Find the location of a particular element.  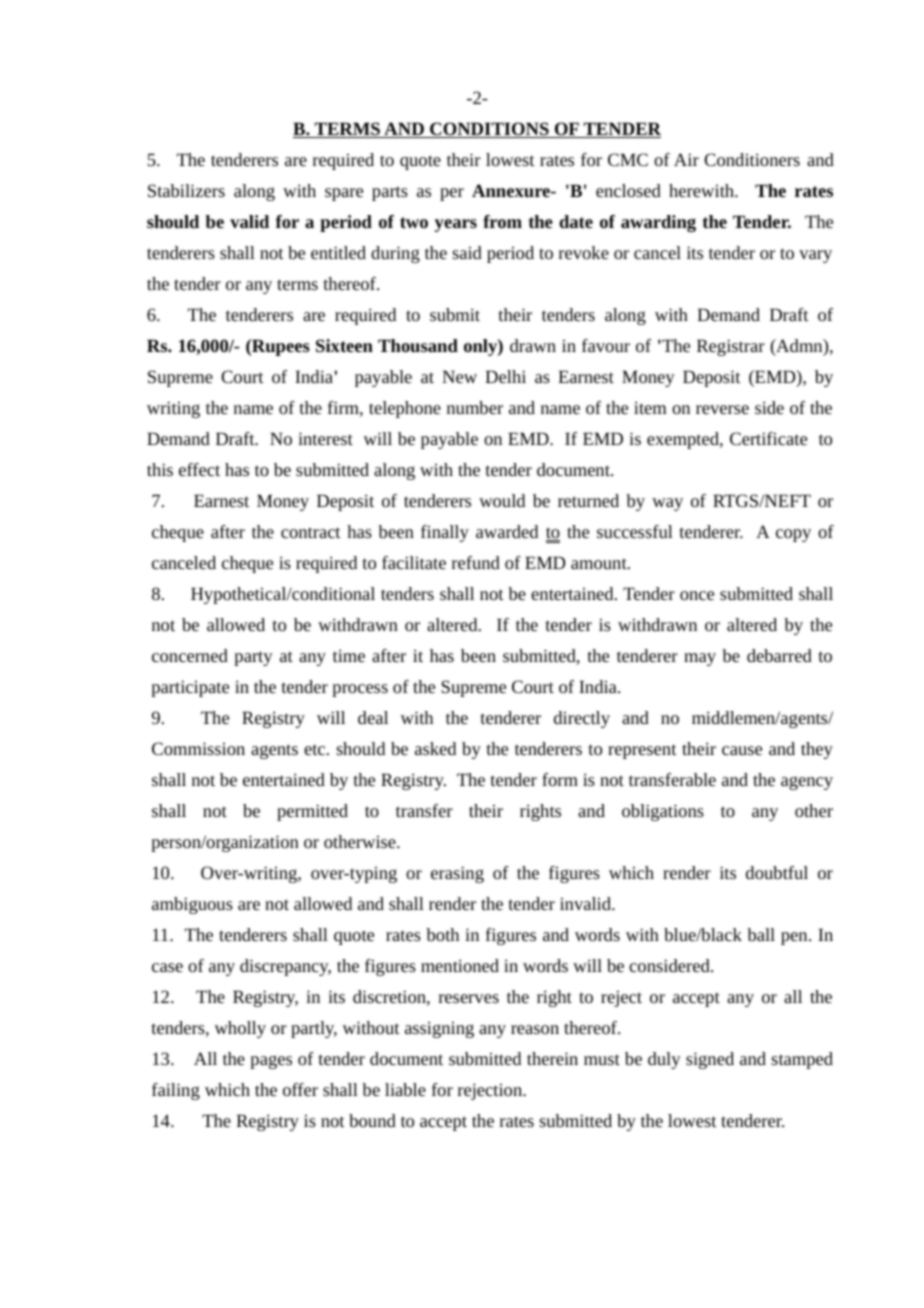

Certificate is located at coordinates (768, 438).
